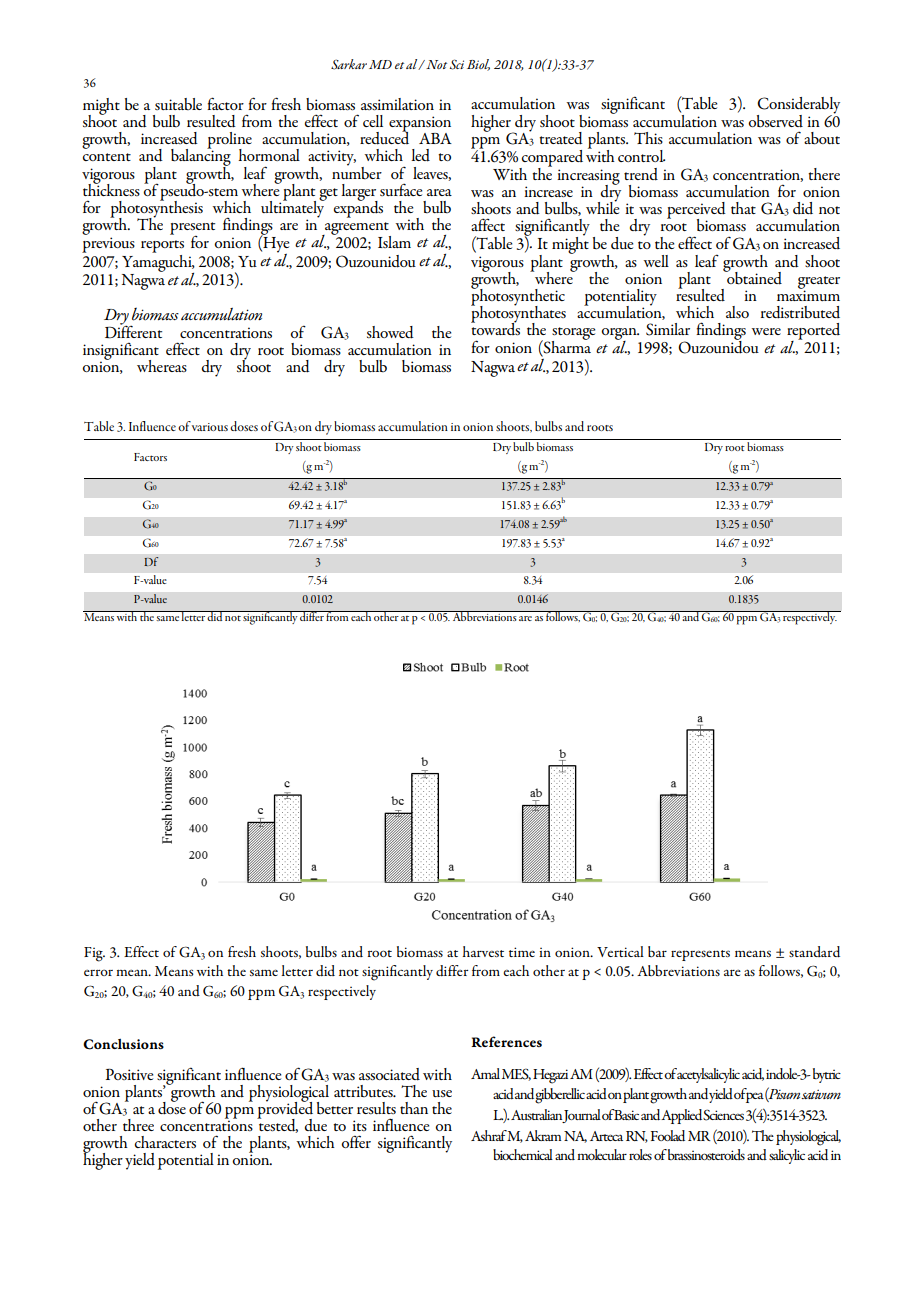  I want to click on showed, so click(390, 332).
